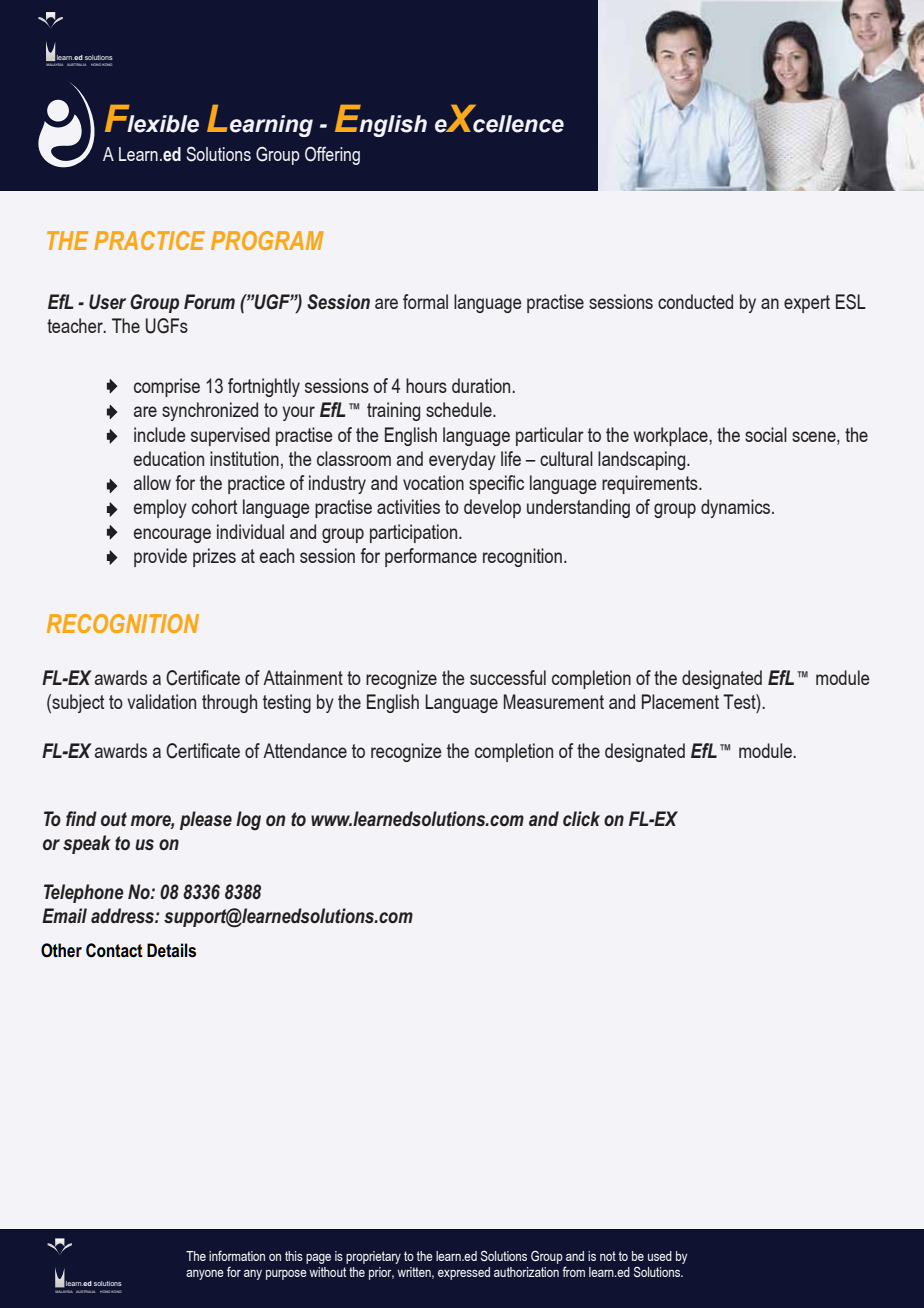 Image resolution: width=924 pixels, height=1308 pixels. I want to click on Offering, so click(332, 155).
